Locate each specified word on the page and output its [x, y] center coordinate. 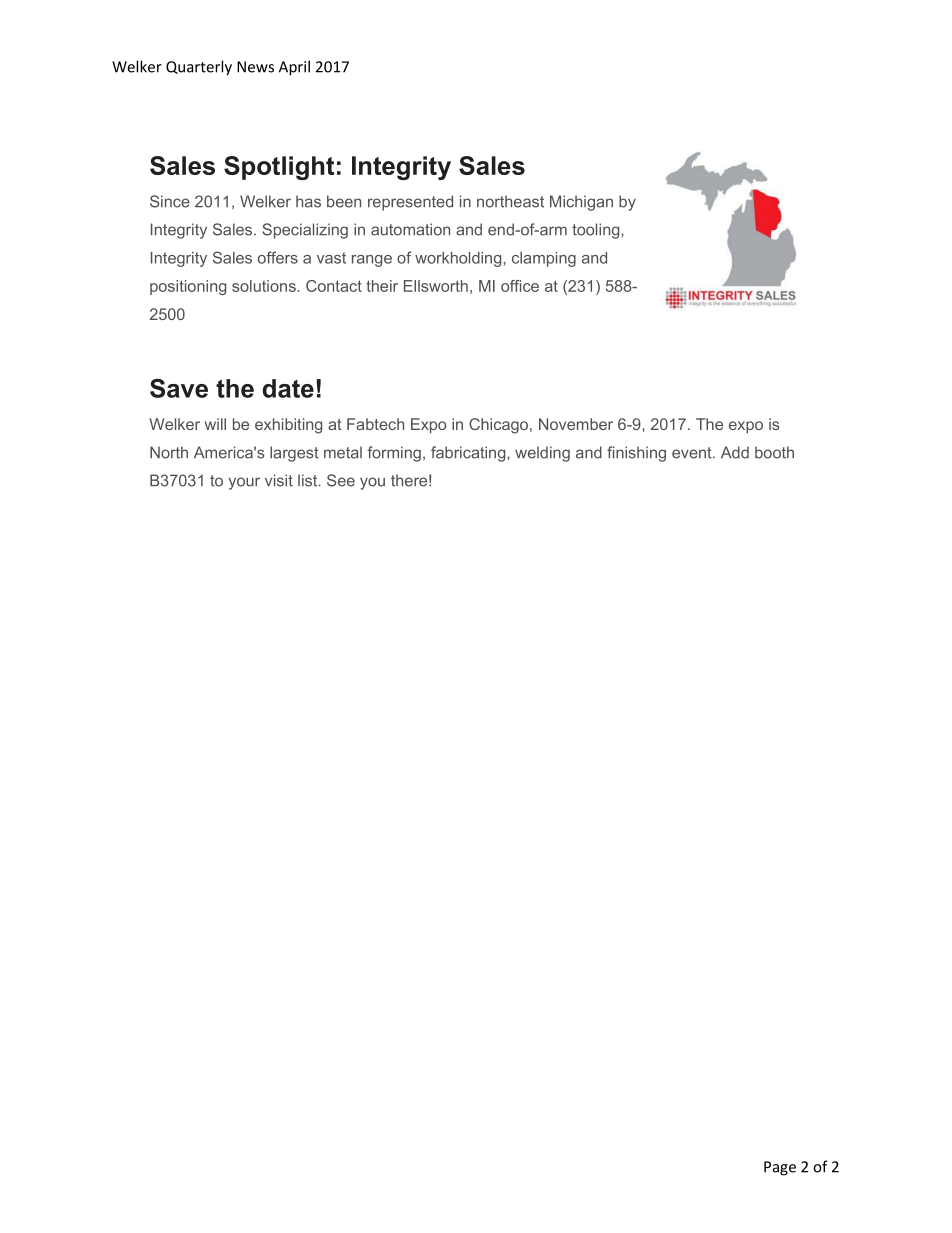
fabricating [469, 454]
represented [410, 203]
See [341, 480]
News [255, 67]
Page [780, 1168]
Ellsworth [436, 286]
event [693, 453]
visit [279, 480]
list [309, 480]
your [244, 483]
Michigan [581, 203]
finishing [636, 454]
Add [735, 452]
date [288, 388]
